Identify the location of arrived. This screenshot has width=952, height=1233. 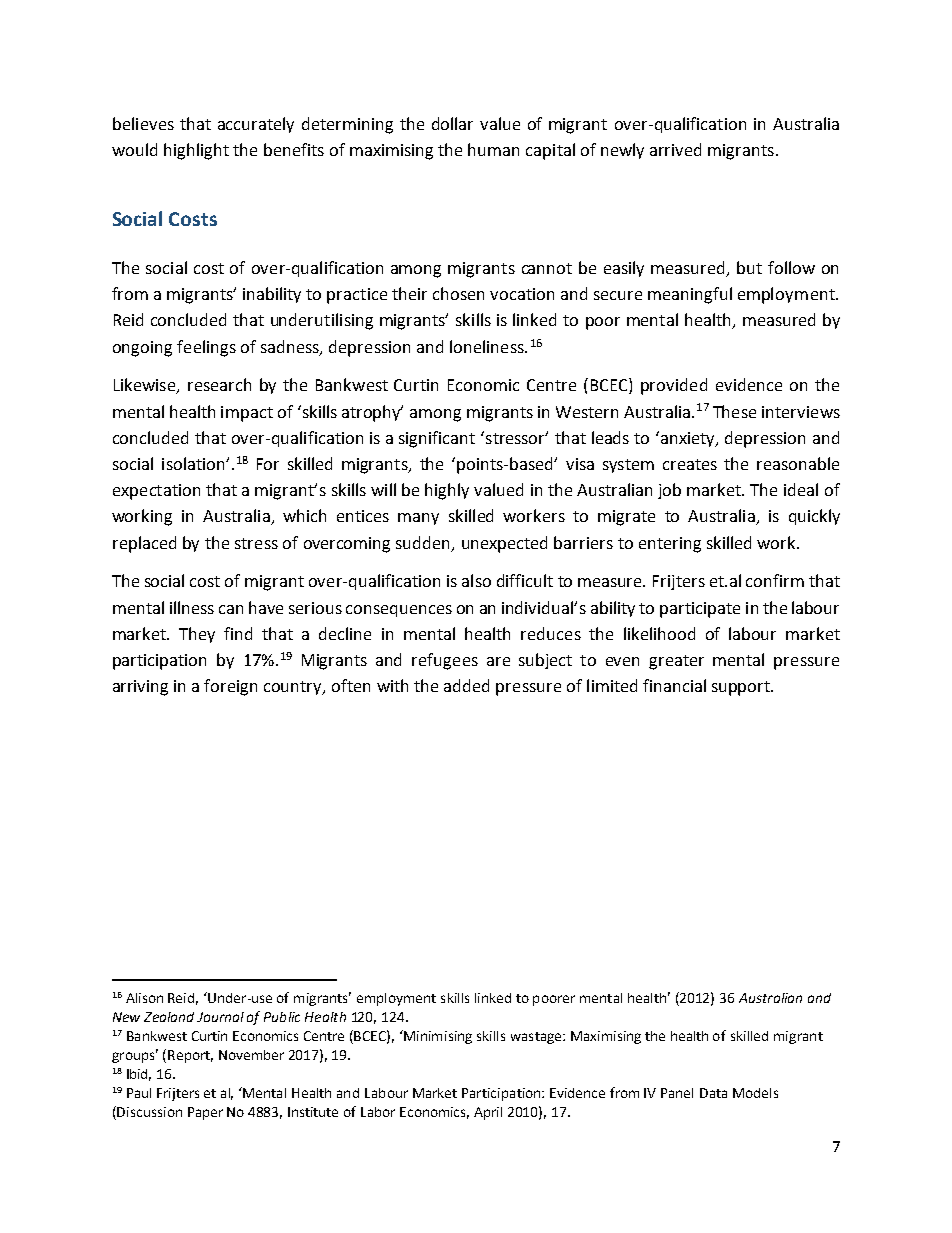
(675, 149).
